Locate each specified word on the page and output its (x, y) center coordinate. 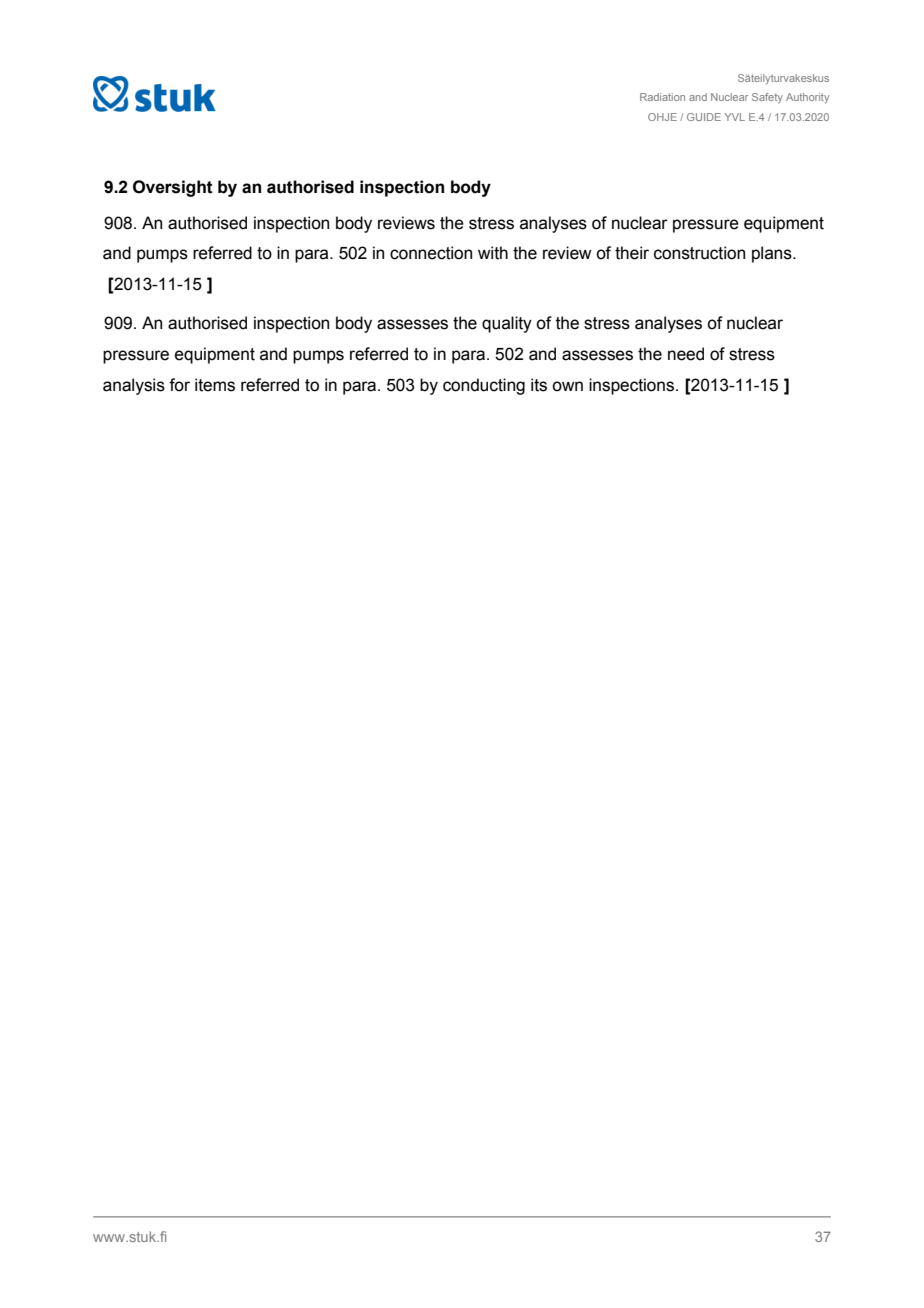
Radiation (662, 97)
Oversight (173, 188)
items (215, 385)
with (493, 253)
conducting (484, 386)
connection (431, 253)
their (632, 253)
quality (507, 324)
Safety (767, 98)
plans (773, 254)
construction (699, 253)
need (686, 354)
